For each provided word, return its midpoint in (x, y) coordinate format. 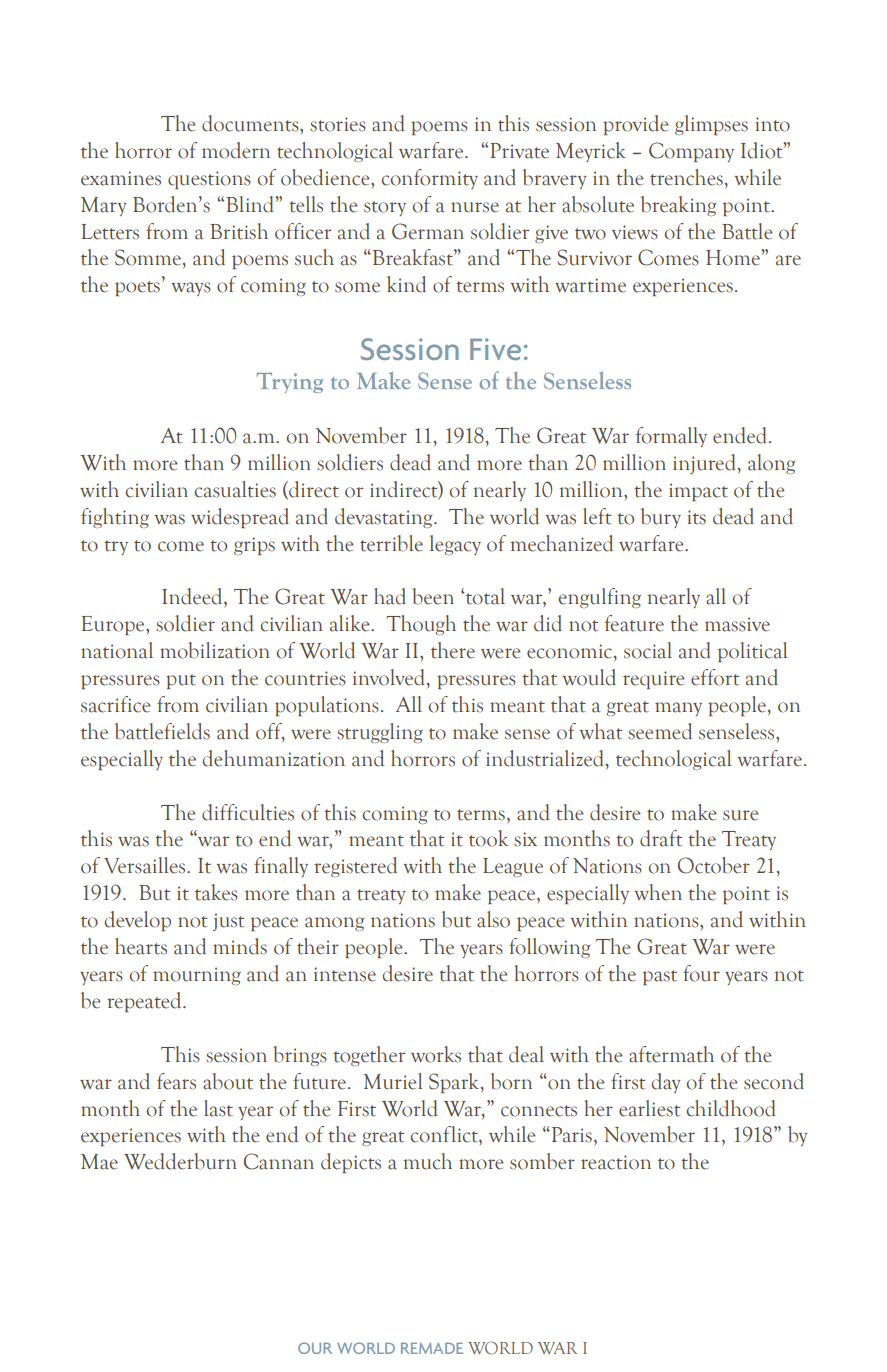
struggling (380, 733)
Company (691, 152)
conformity (429, 179)
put (181, 681)
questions (209, 180)
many (678, 709)
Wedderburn (180, 1161)
